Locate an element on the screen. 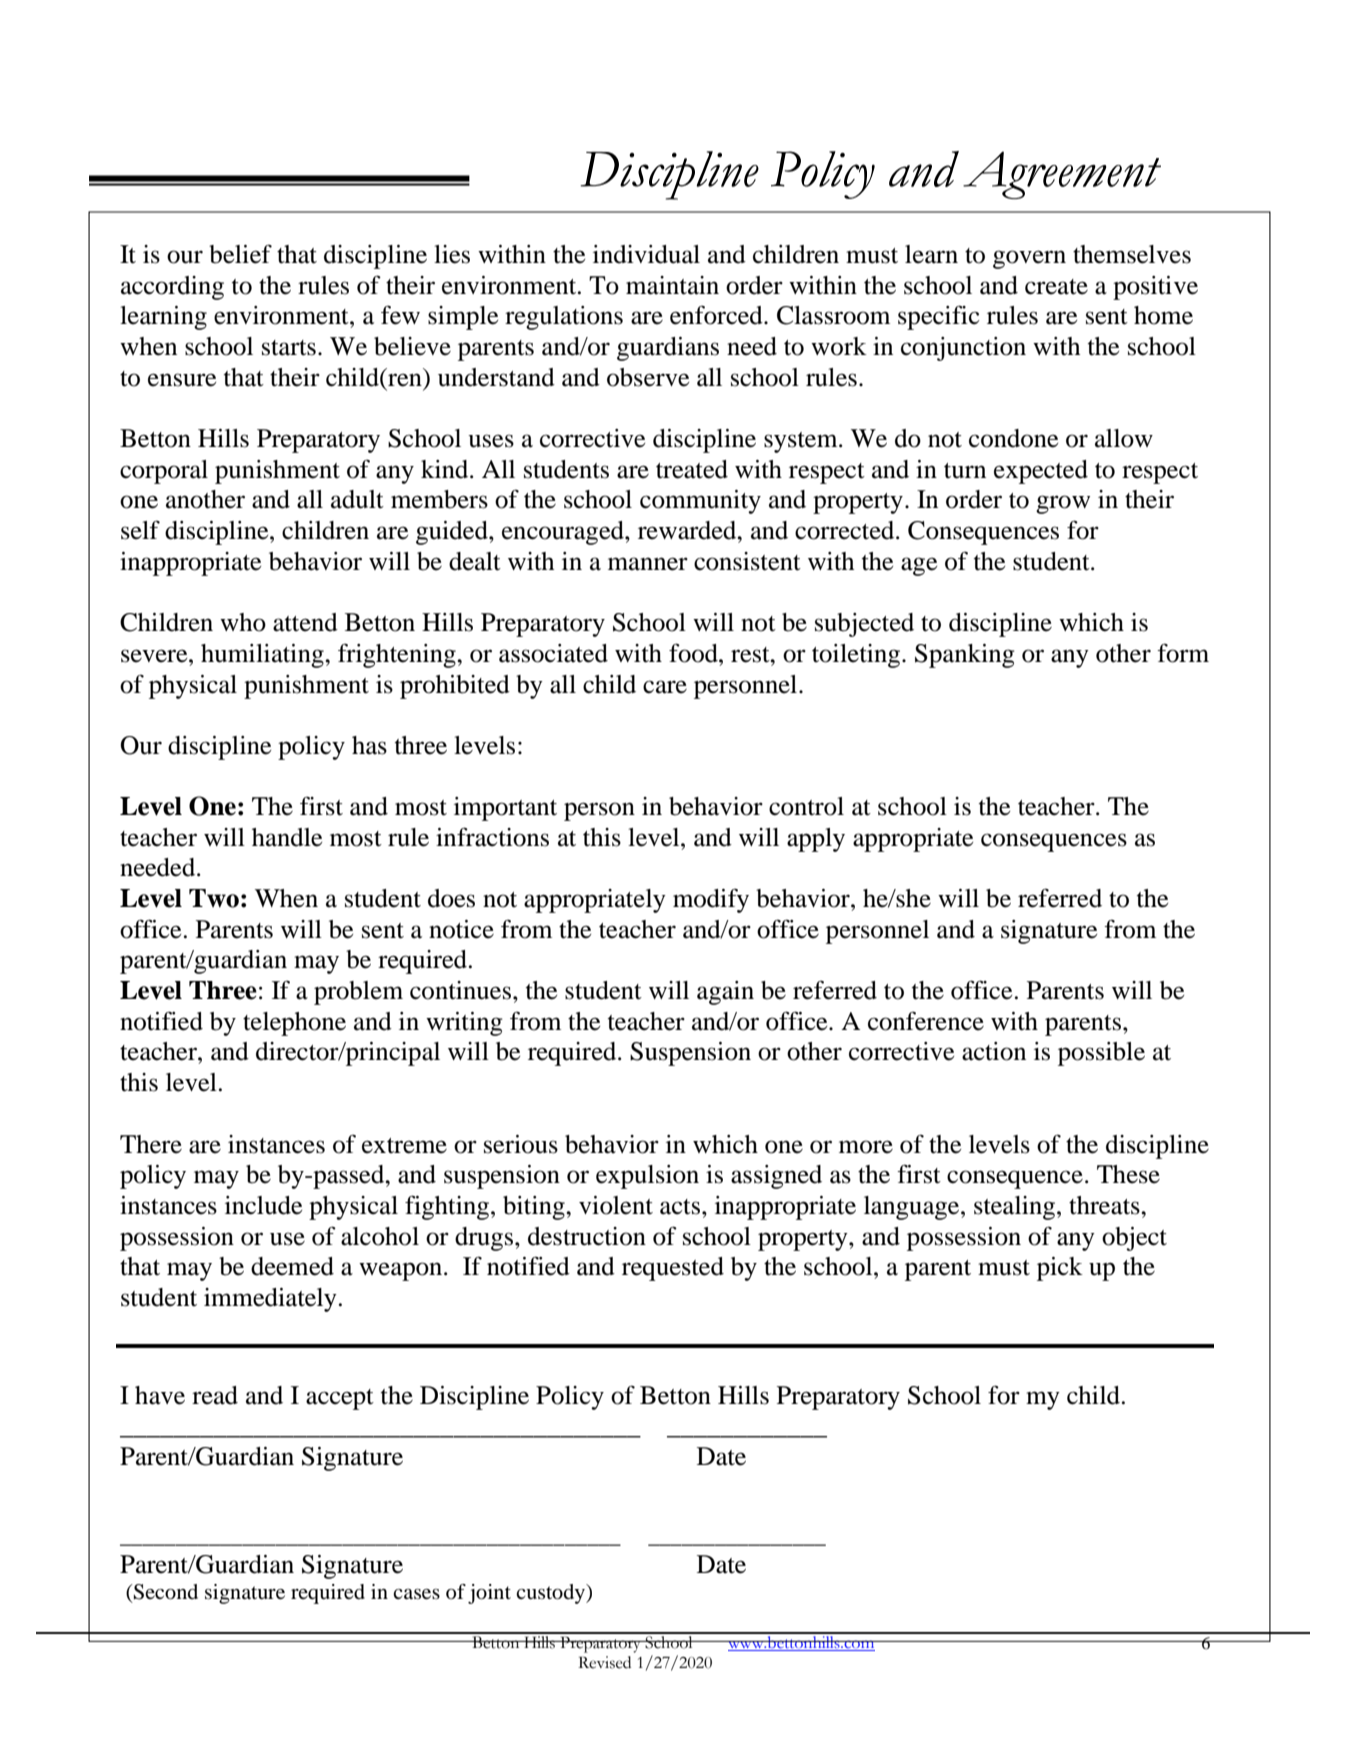 This screenshot has height=1761, width=1361. deemed is located at coordinates (292, 1266).
